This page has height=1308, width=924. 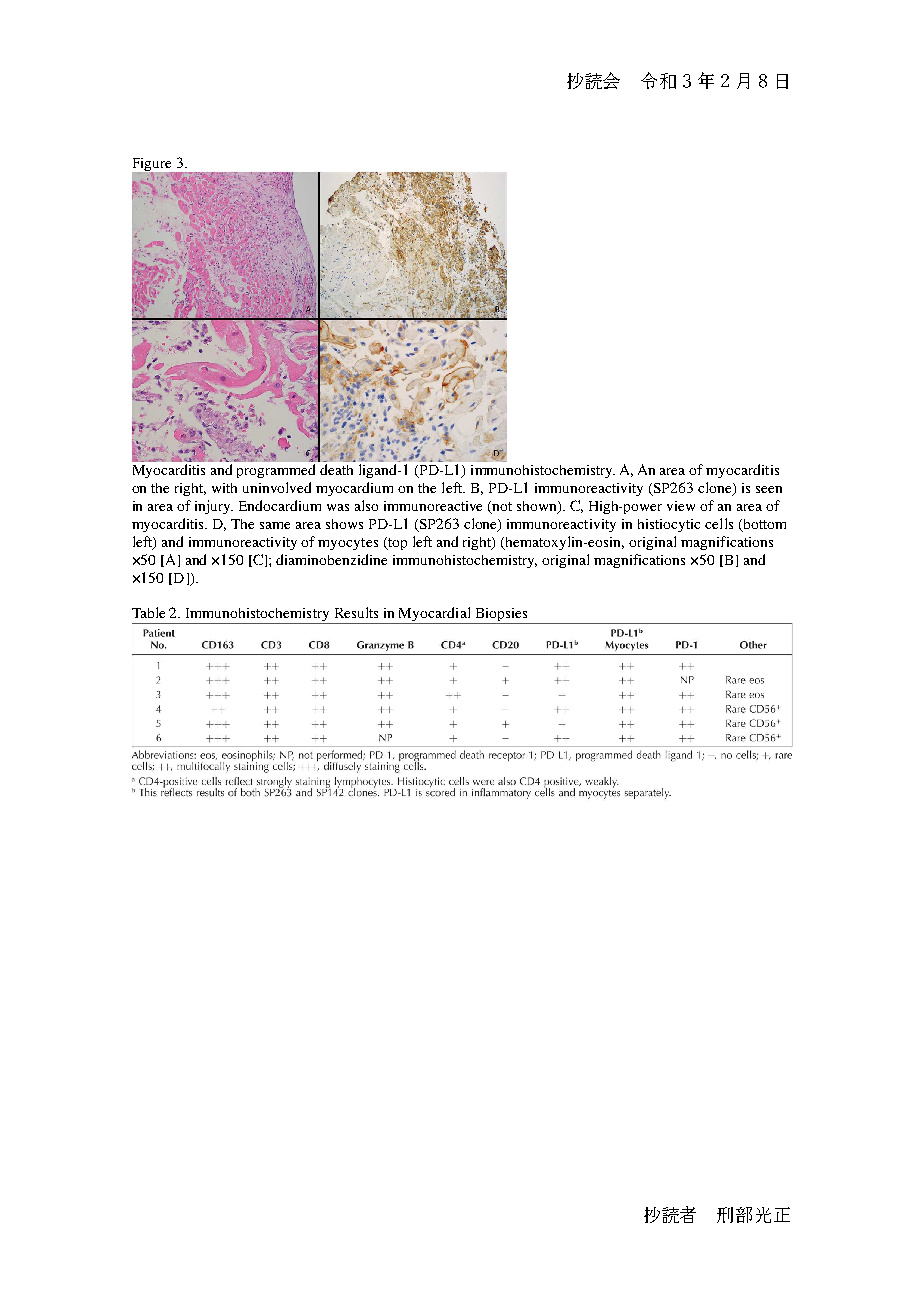 I want to click on seen, so click(x=769, y=489).
